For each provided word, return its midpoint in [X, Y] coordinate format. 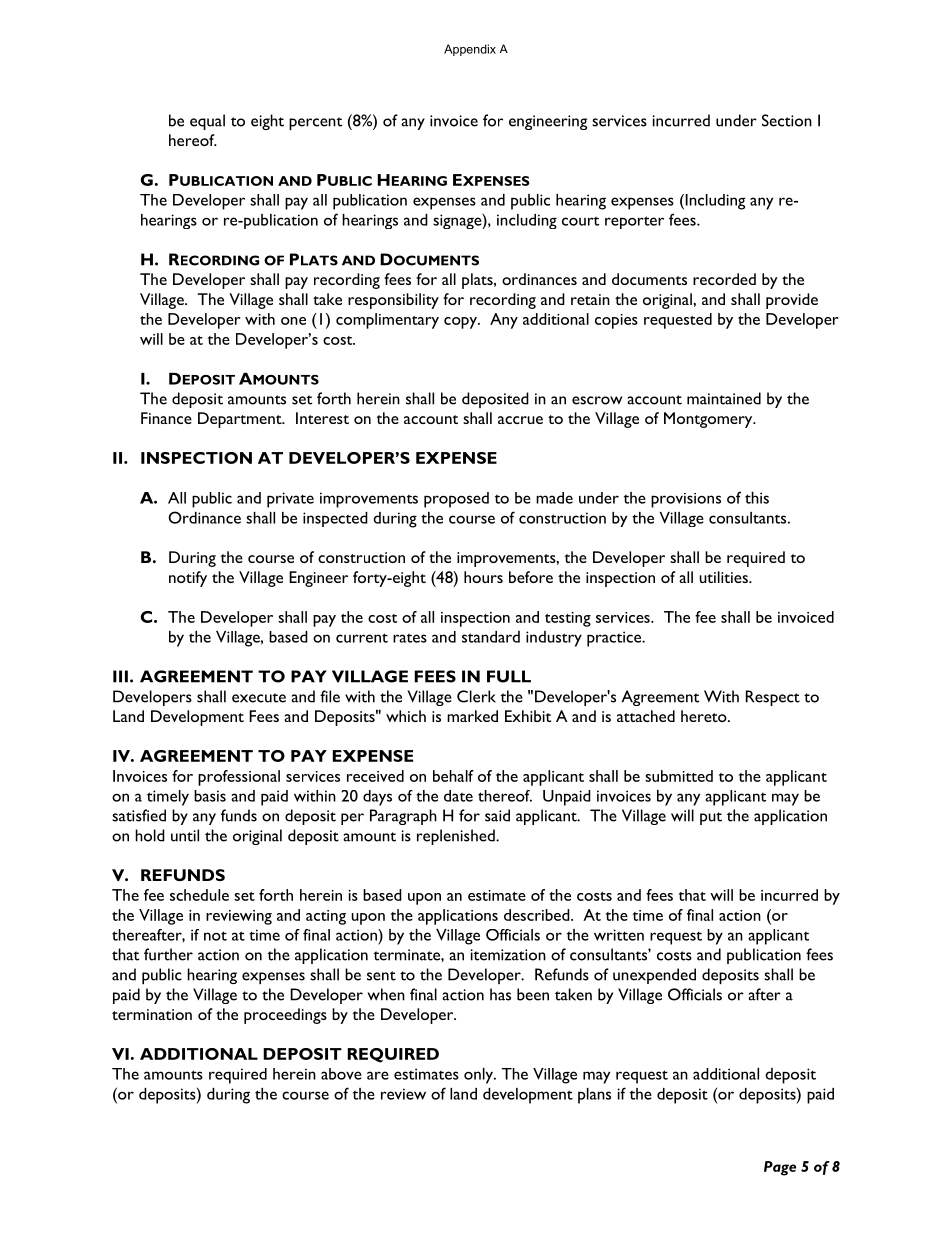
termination [152, 1014]
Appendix [470, 50]
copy [461, 323]
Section [787, 120]
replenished [457, 837]
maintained [724, 398]
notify [188, 579]
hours [483, 577]
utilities [724, 577]
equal [207, 122]
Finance [166, 418]
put [711, 818]
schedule [199, 895]
